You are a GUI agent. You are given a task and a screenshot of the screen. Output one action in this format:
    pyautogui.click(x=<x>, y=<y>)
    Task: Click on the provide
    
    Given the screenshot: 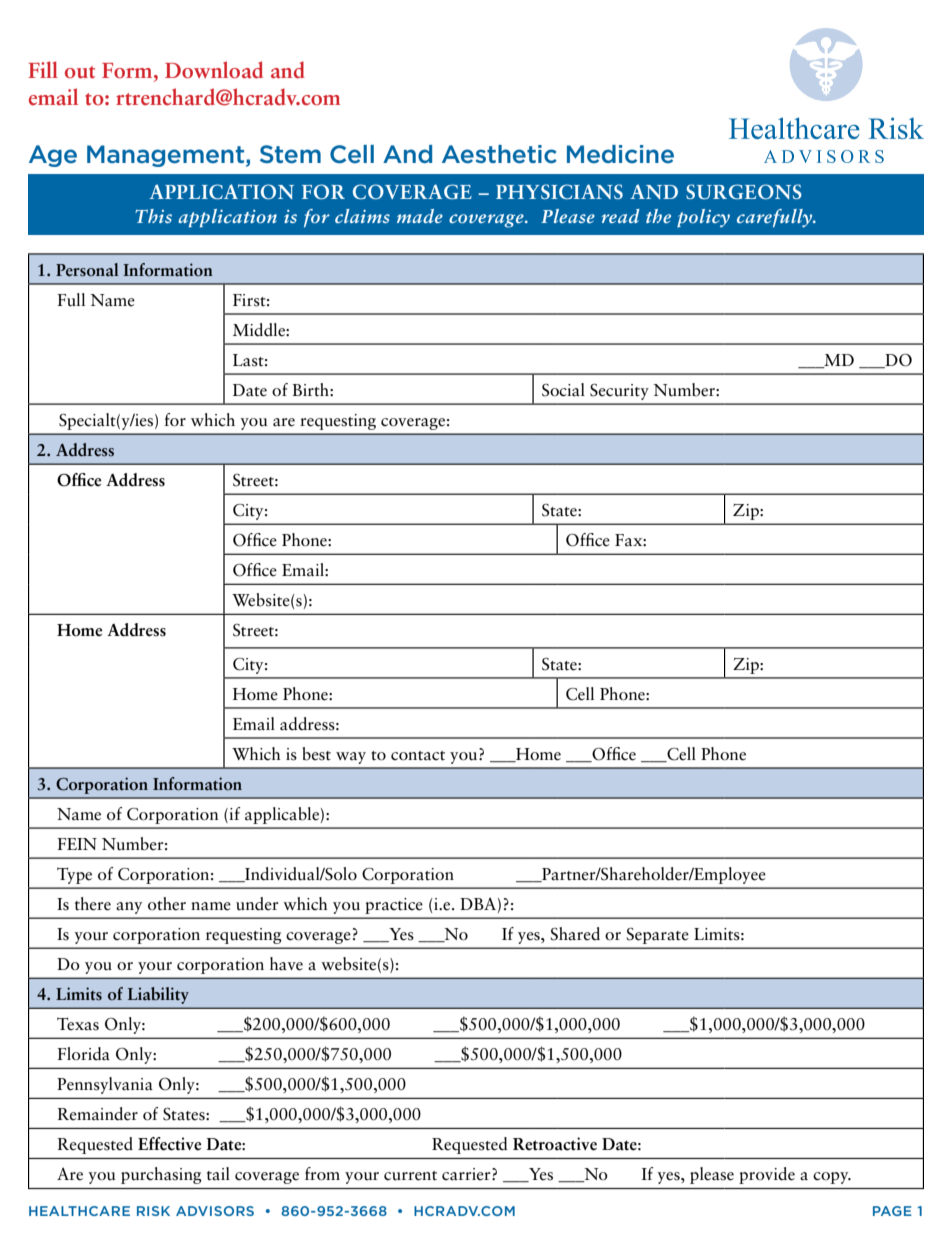 What is the action you would take?
    pyautogui.click(x=767, y=1175)
